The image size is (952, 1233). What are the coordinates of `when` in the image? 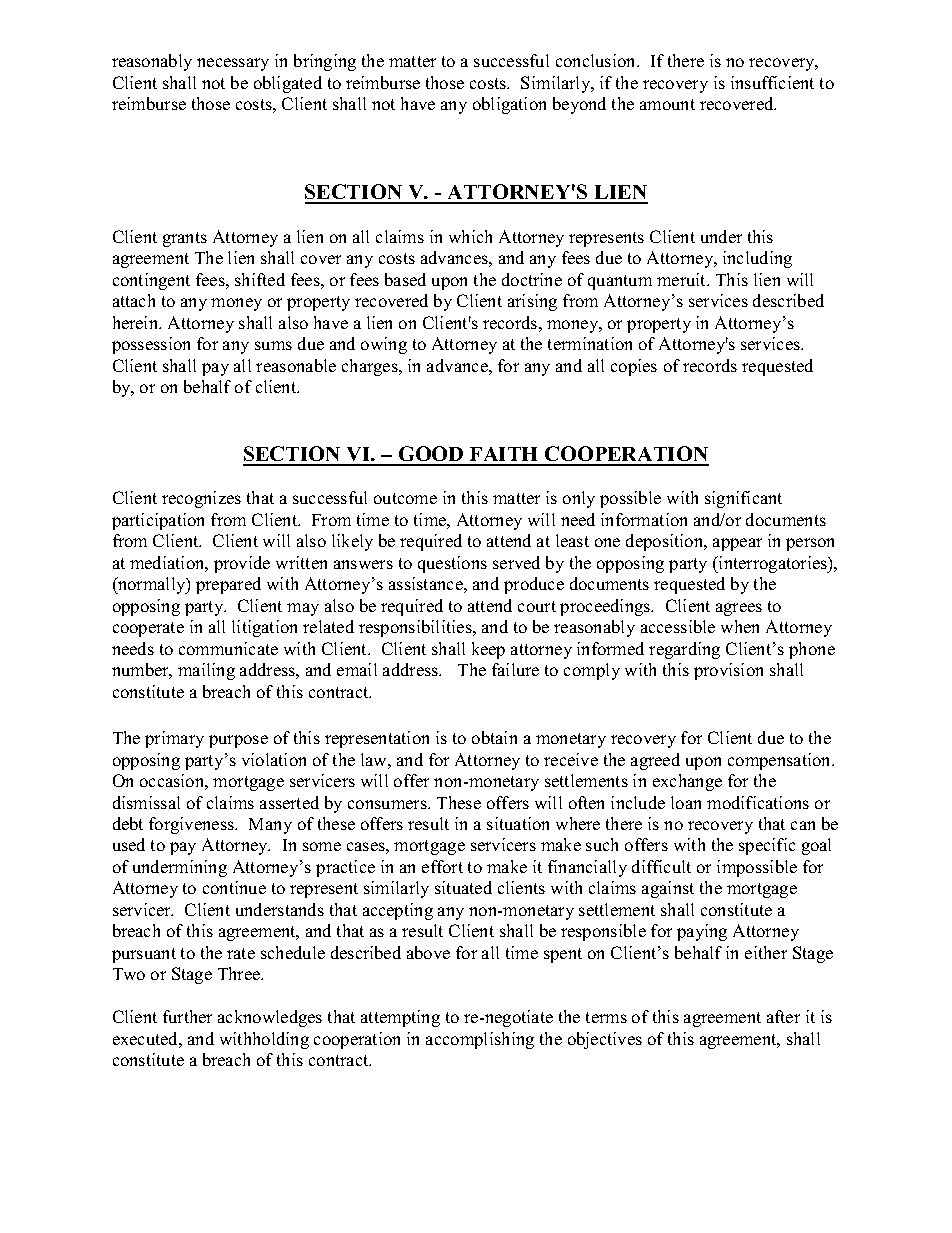 It's located at (740, 626).
